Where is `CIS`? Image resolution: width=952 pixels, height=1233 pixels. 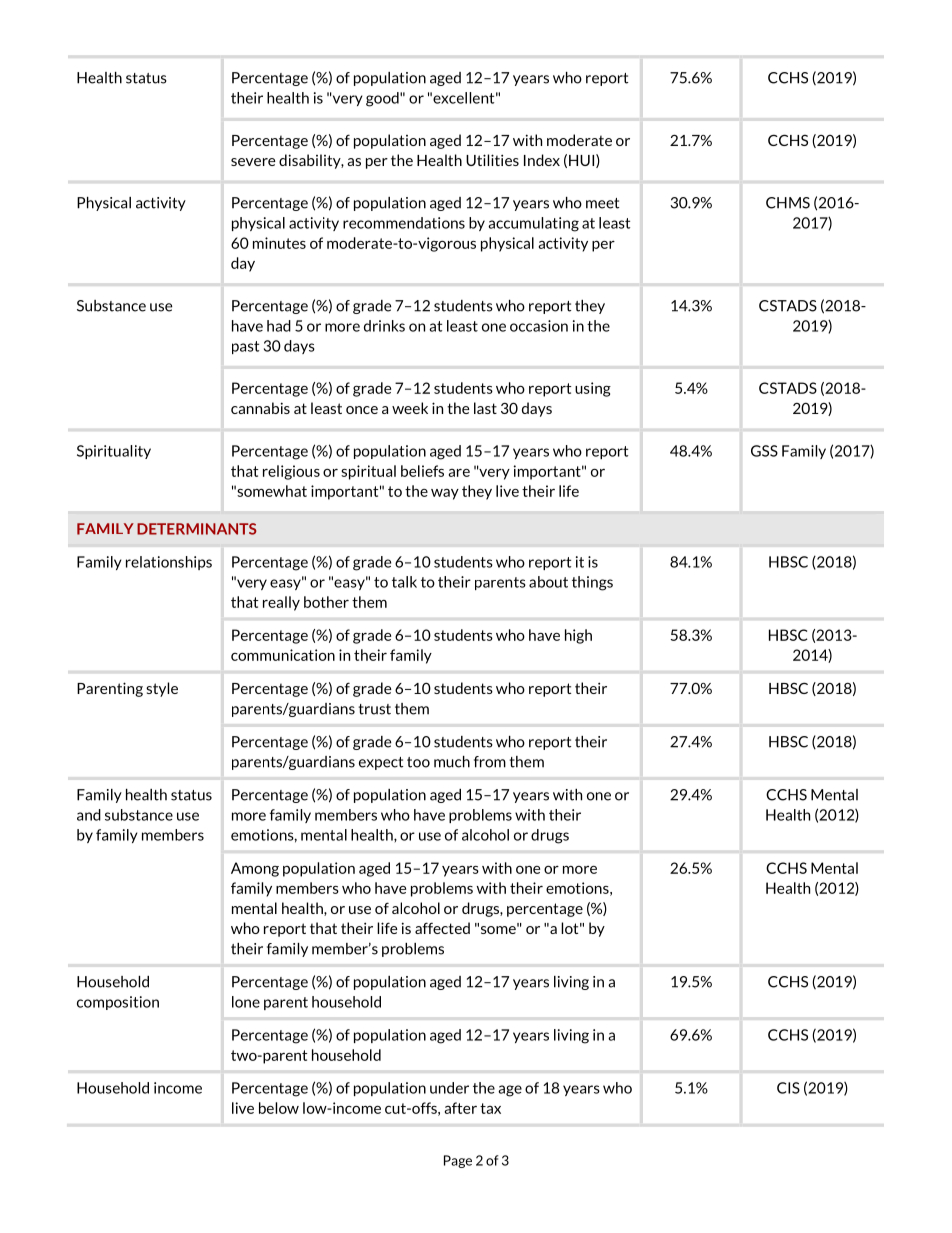 CIS is located at coordinates (788, 1088).
